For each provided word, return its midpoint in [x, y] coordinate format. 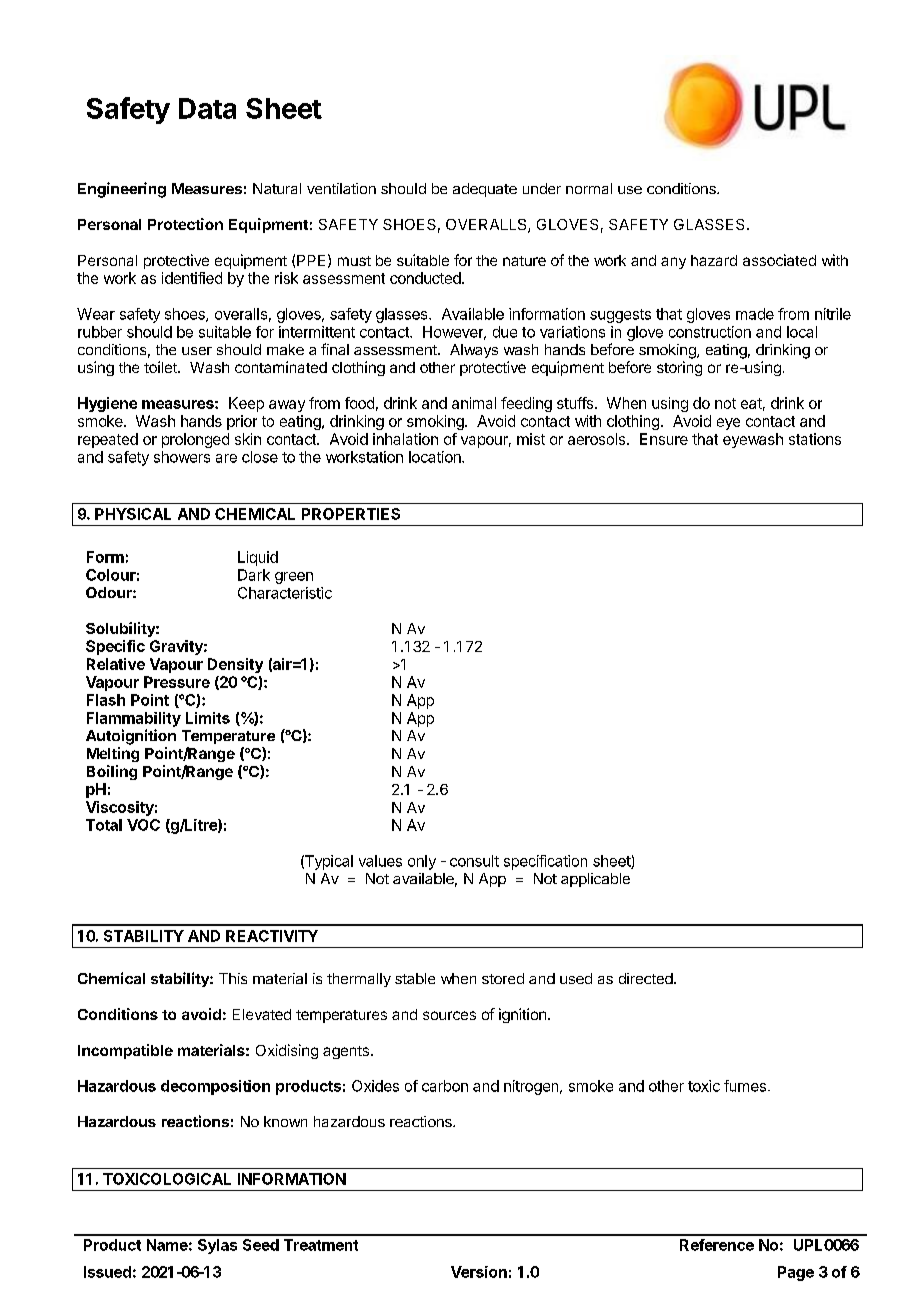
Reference [717, 1245]
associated [779, 260]
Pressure [177, 682]
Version [479, 1272]
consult [474, 861]
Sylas [217, 1246]
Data [207, 108]
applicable [595, 880]
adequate [485, 190]
